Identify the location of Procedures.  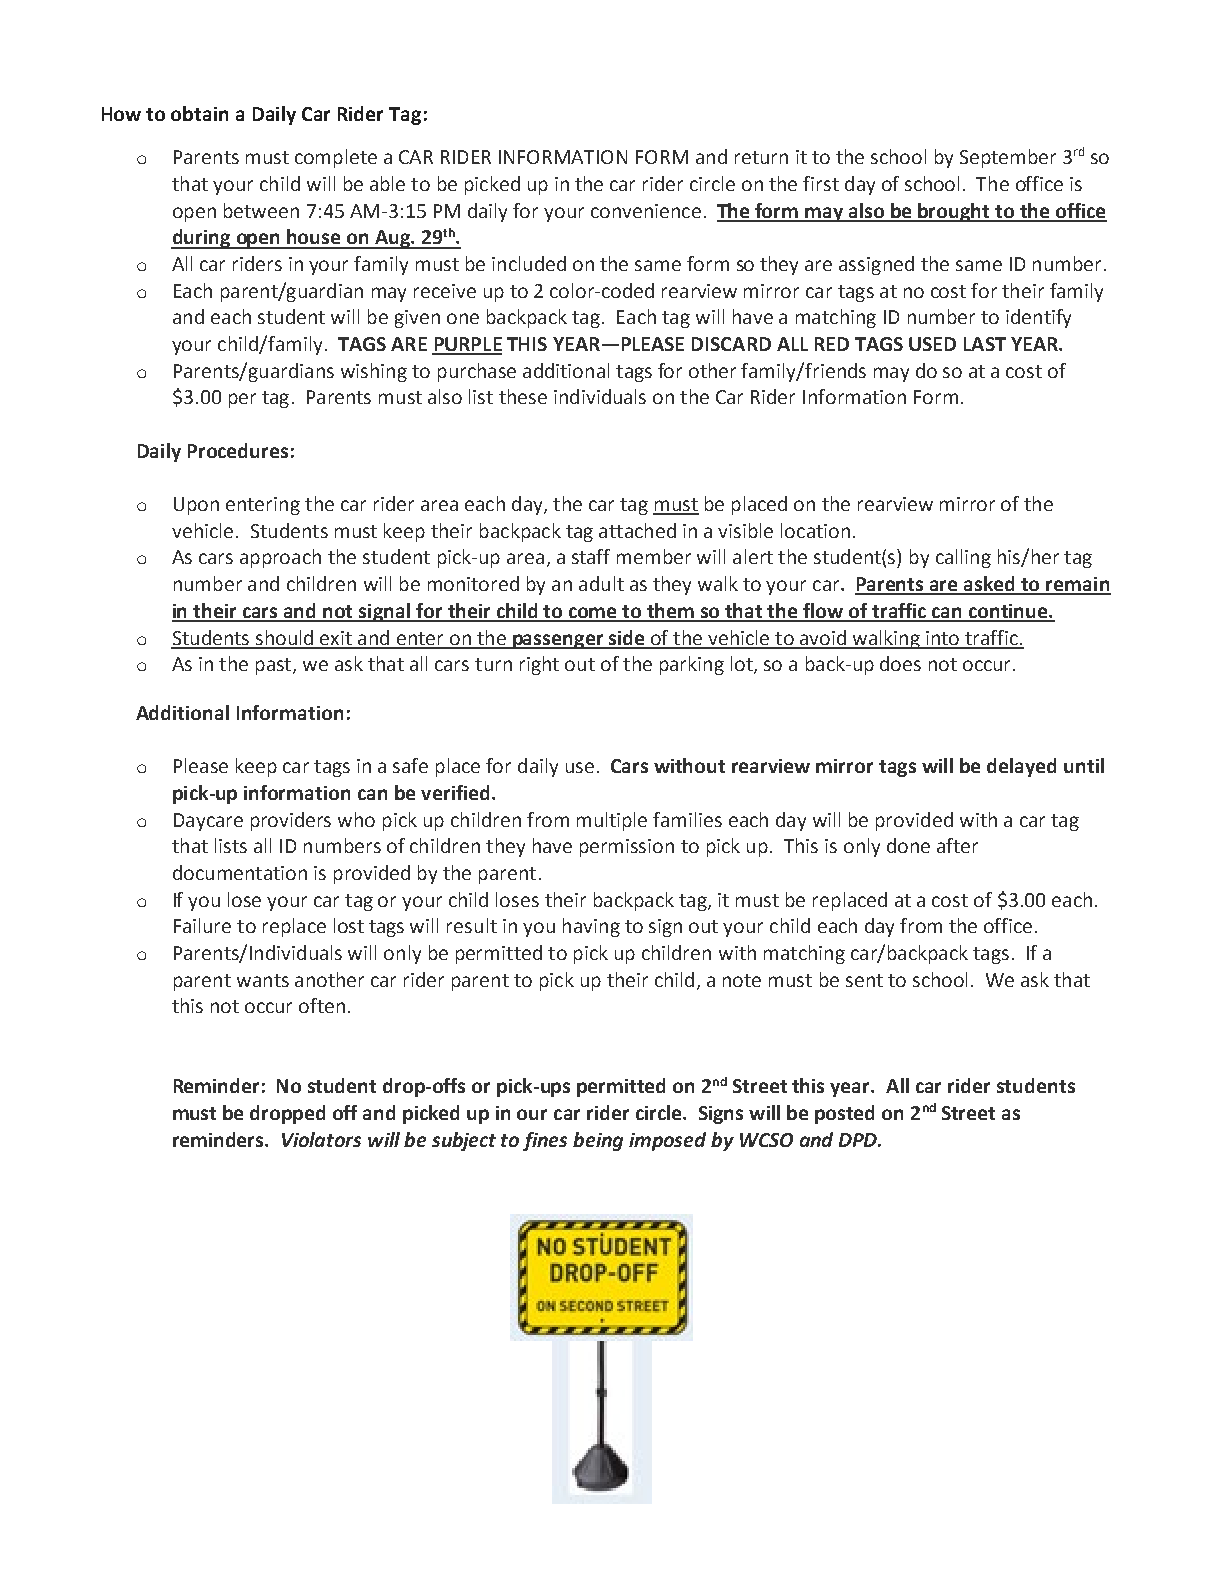
(238, 450).
